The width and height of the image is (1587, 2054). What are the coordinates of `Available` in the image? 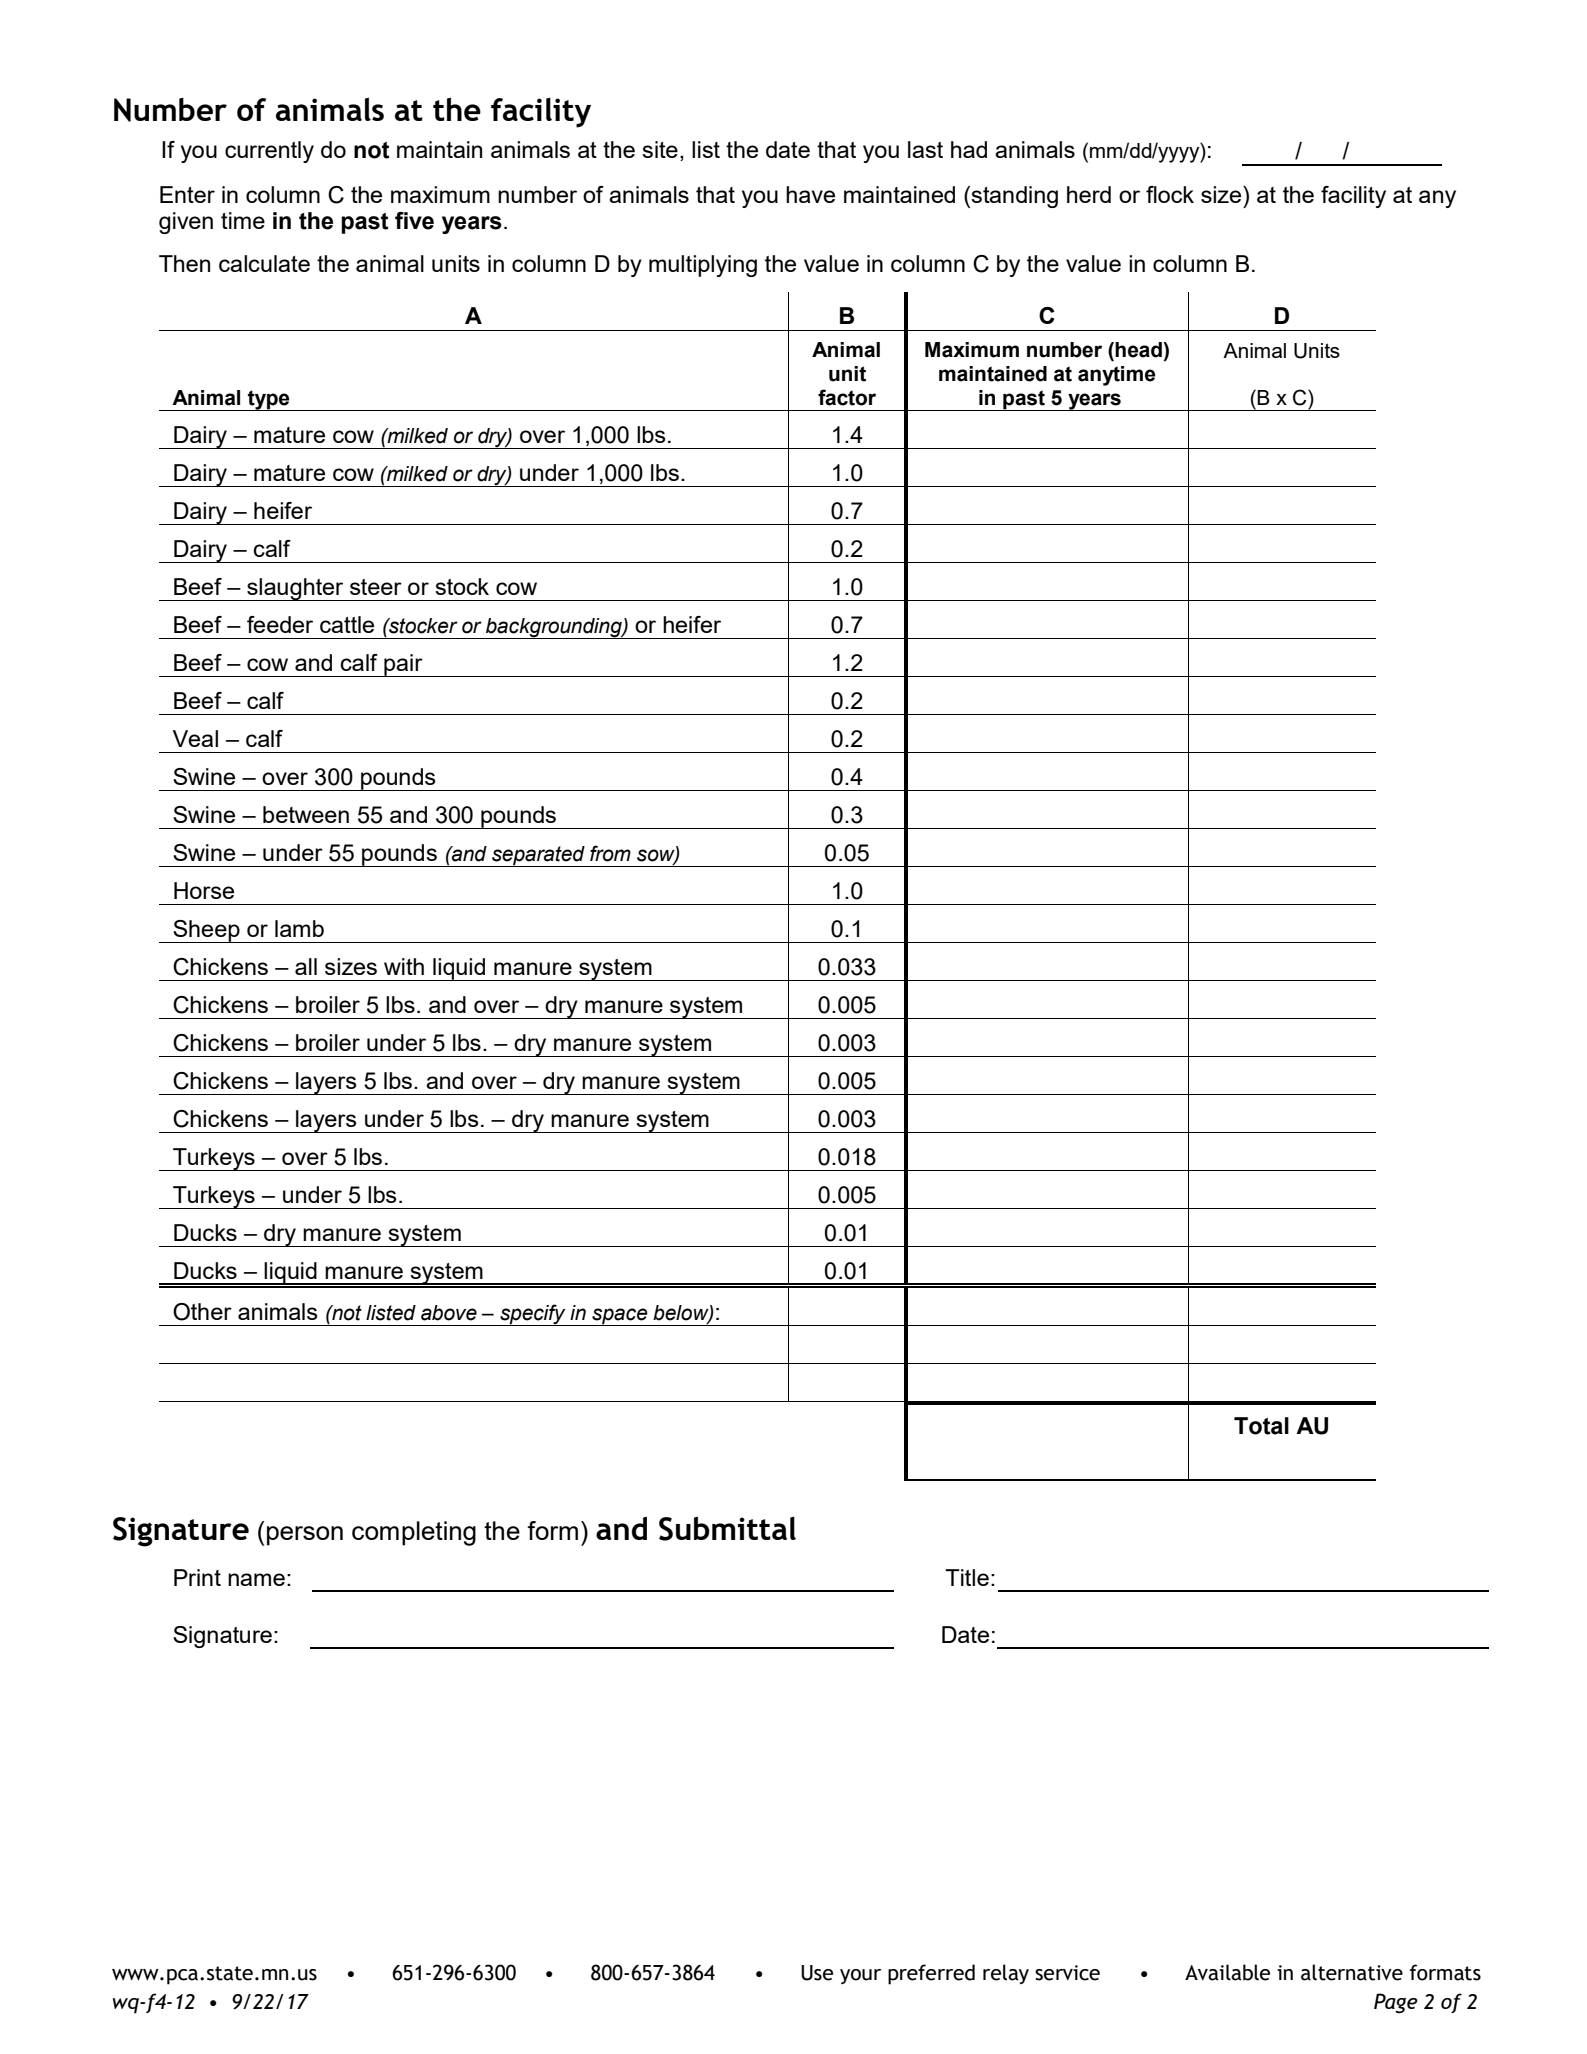 It's located at (1227, 1972).
